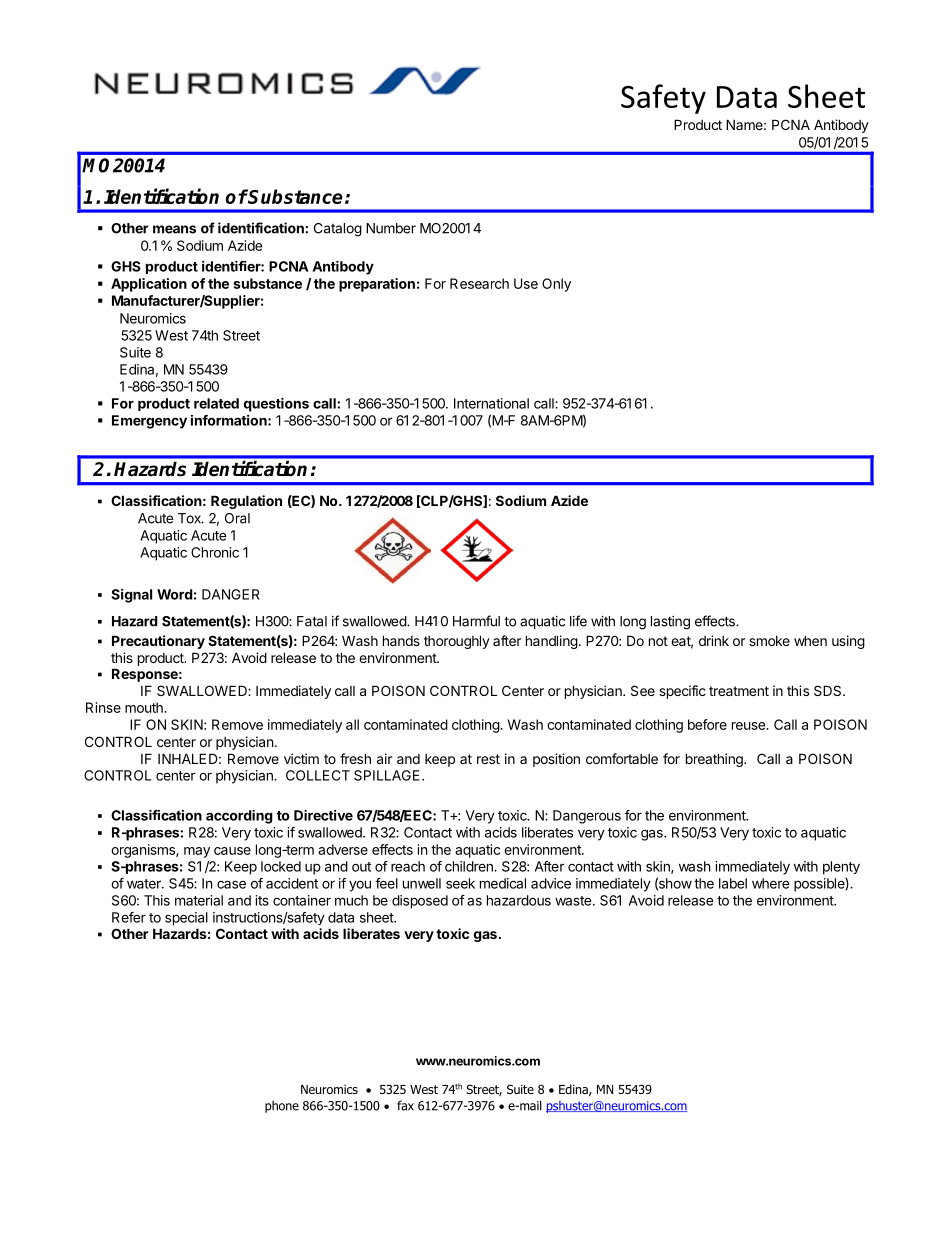  What do you see at coordinates (174, 229) in the screenshot?
I see `means` at bounding box center [174, 229].
